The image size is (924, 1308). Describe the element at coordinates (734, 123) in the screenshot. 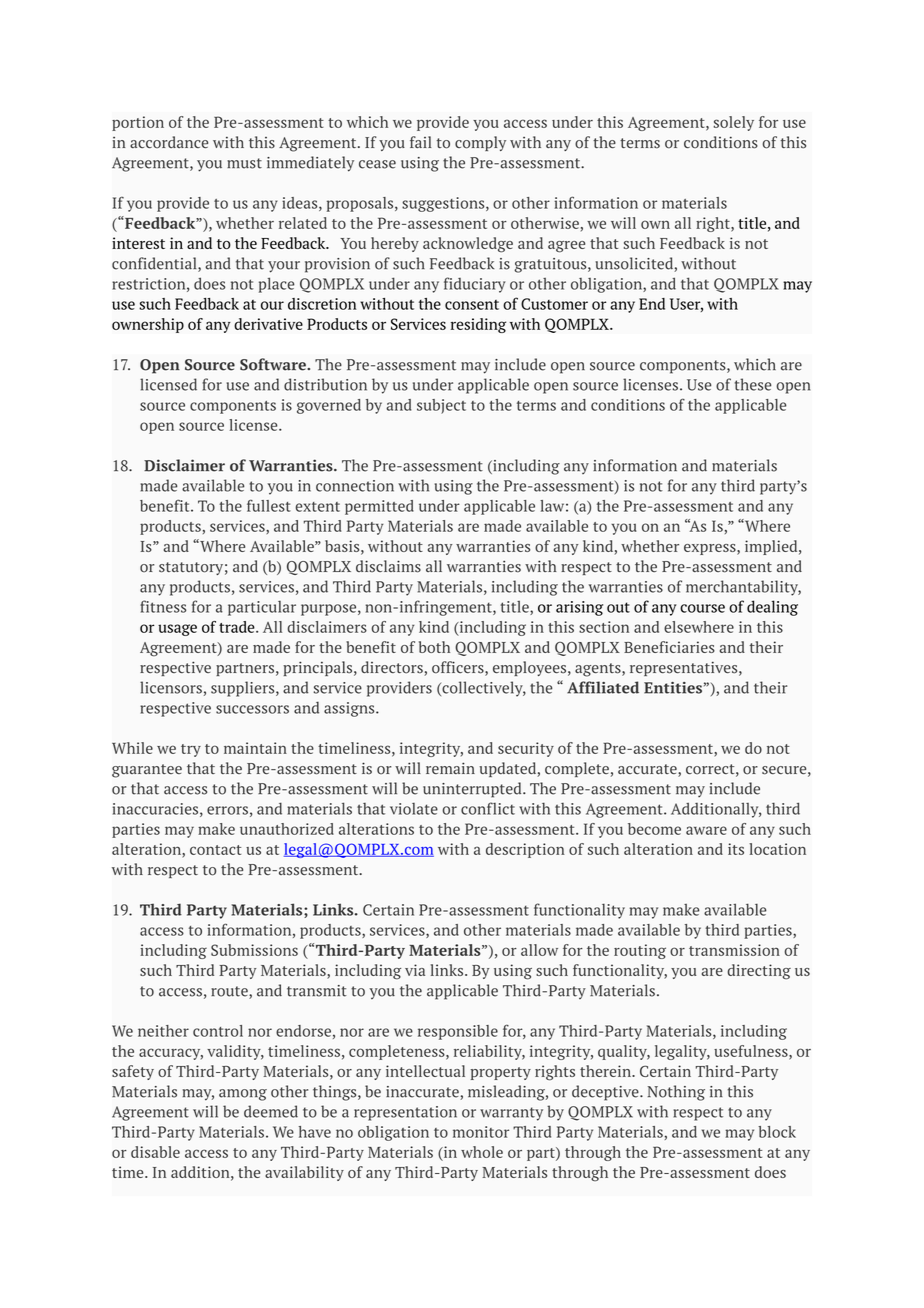

I see `solely` at that location.
